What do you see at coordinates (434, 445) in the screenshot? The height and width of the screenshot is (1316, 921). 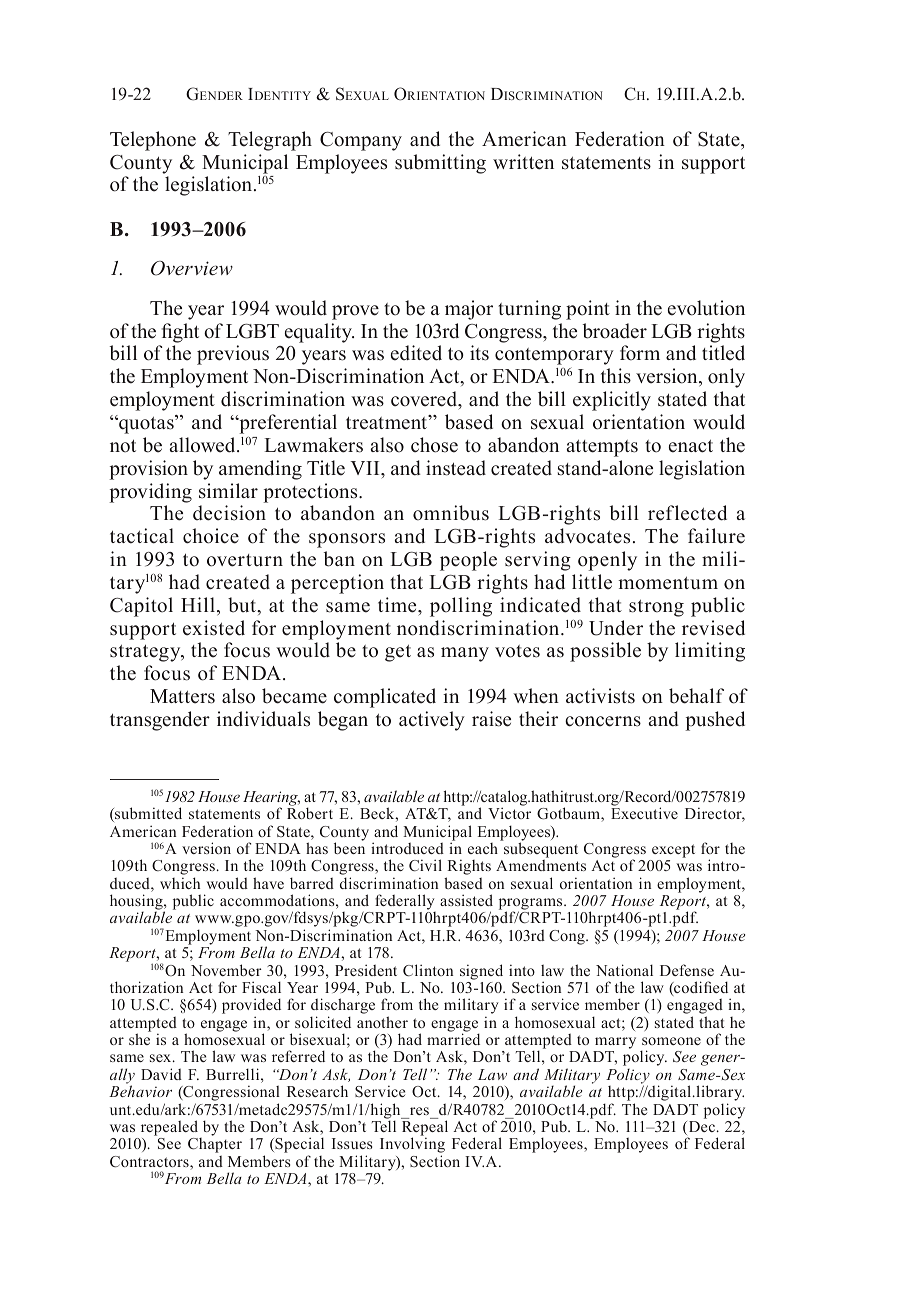 I see `chose` at bounding box center [434, 445].
